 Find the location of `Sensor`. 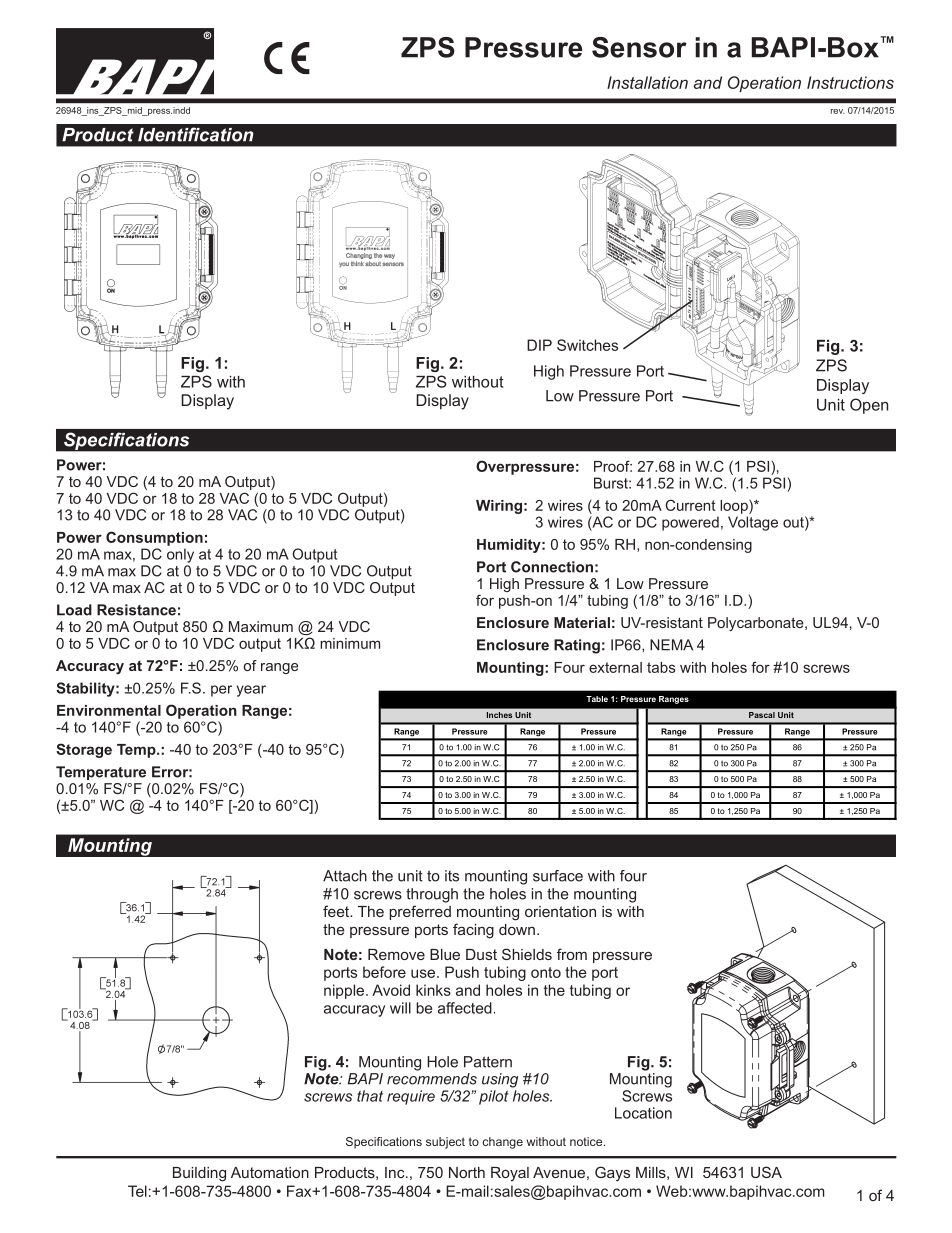

Sensor is located at coordinates (639, 47).
